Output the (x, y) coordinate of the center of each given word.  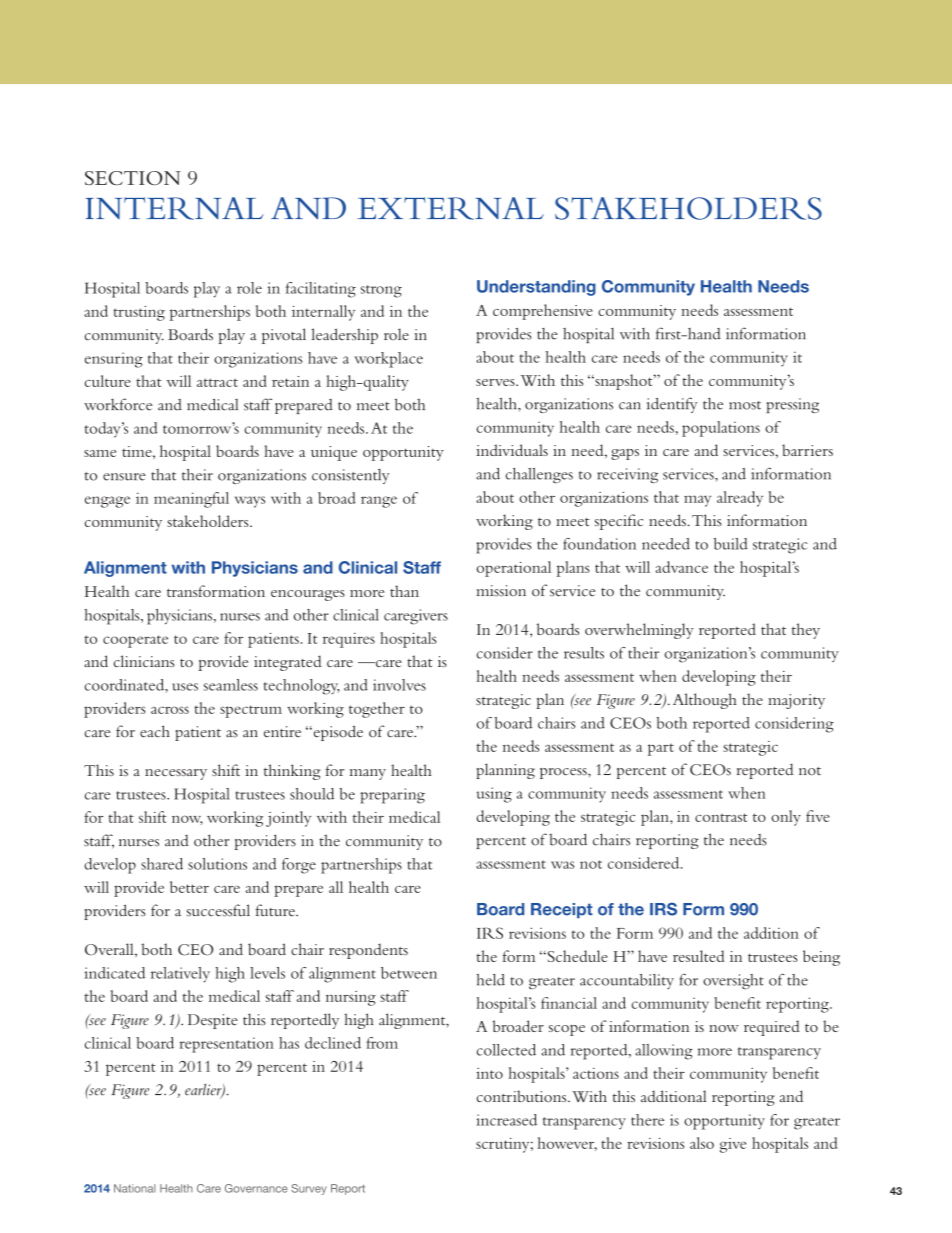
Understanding (536, 288)
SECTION (133, 178)
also (702, 1143)
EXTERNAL (450, 208)
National (135, 1188)
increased (506, 1120)
